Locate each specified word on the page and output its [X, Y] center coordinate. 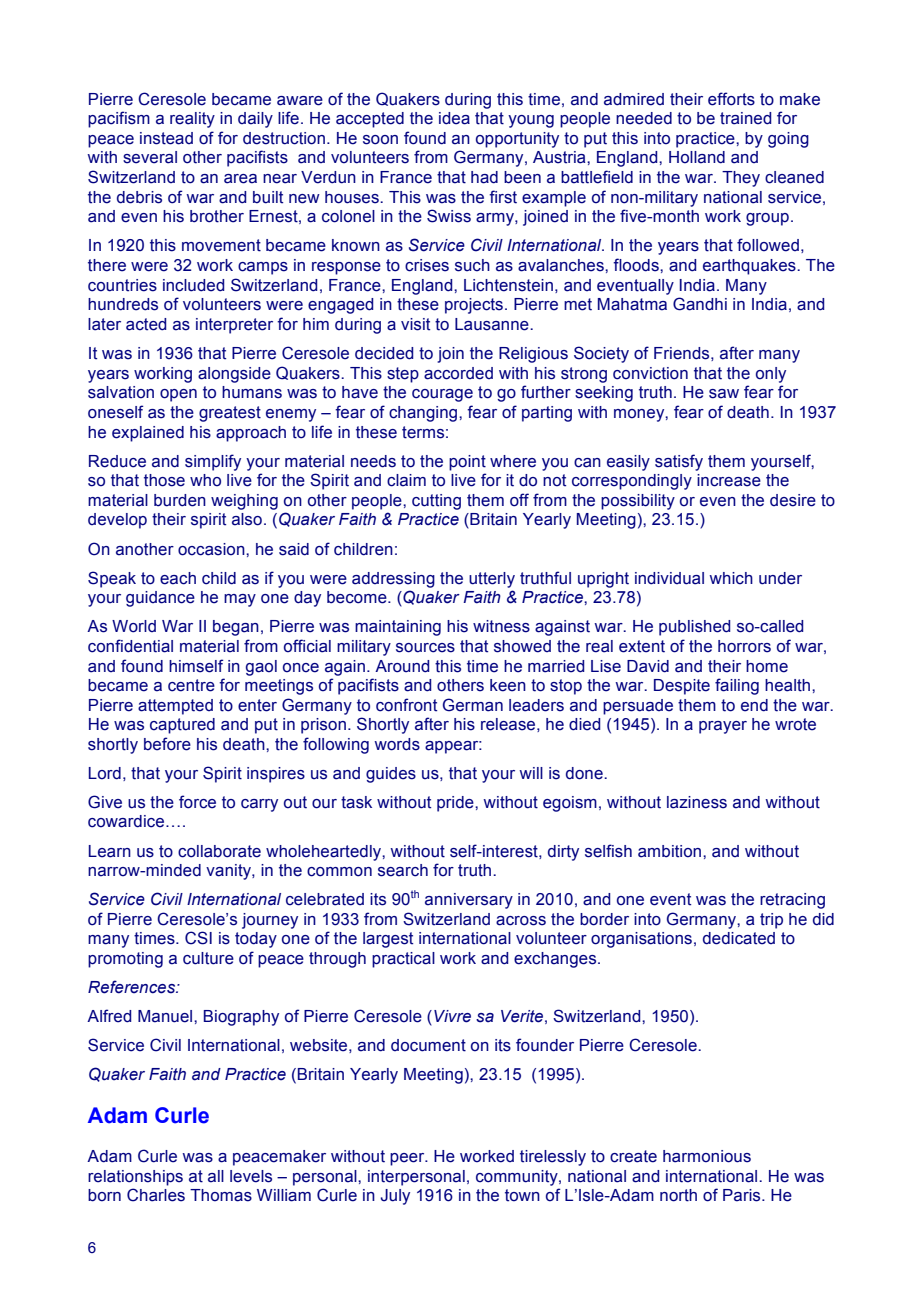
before [167, 744]
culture [208, 958]
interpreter [234, 326]
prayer [723, 727]
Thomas [221, 1195]
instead [166, 138]
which [731, 578]
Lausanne [493, 324]
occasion [212, 549]
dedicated [739, 938]
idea [454, 118]
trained [745, 118]
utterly [492, 580]
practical [403, 960]
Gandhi [700, 304]
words [397, 744]
